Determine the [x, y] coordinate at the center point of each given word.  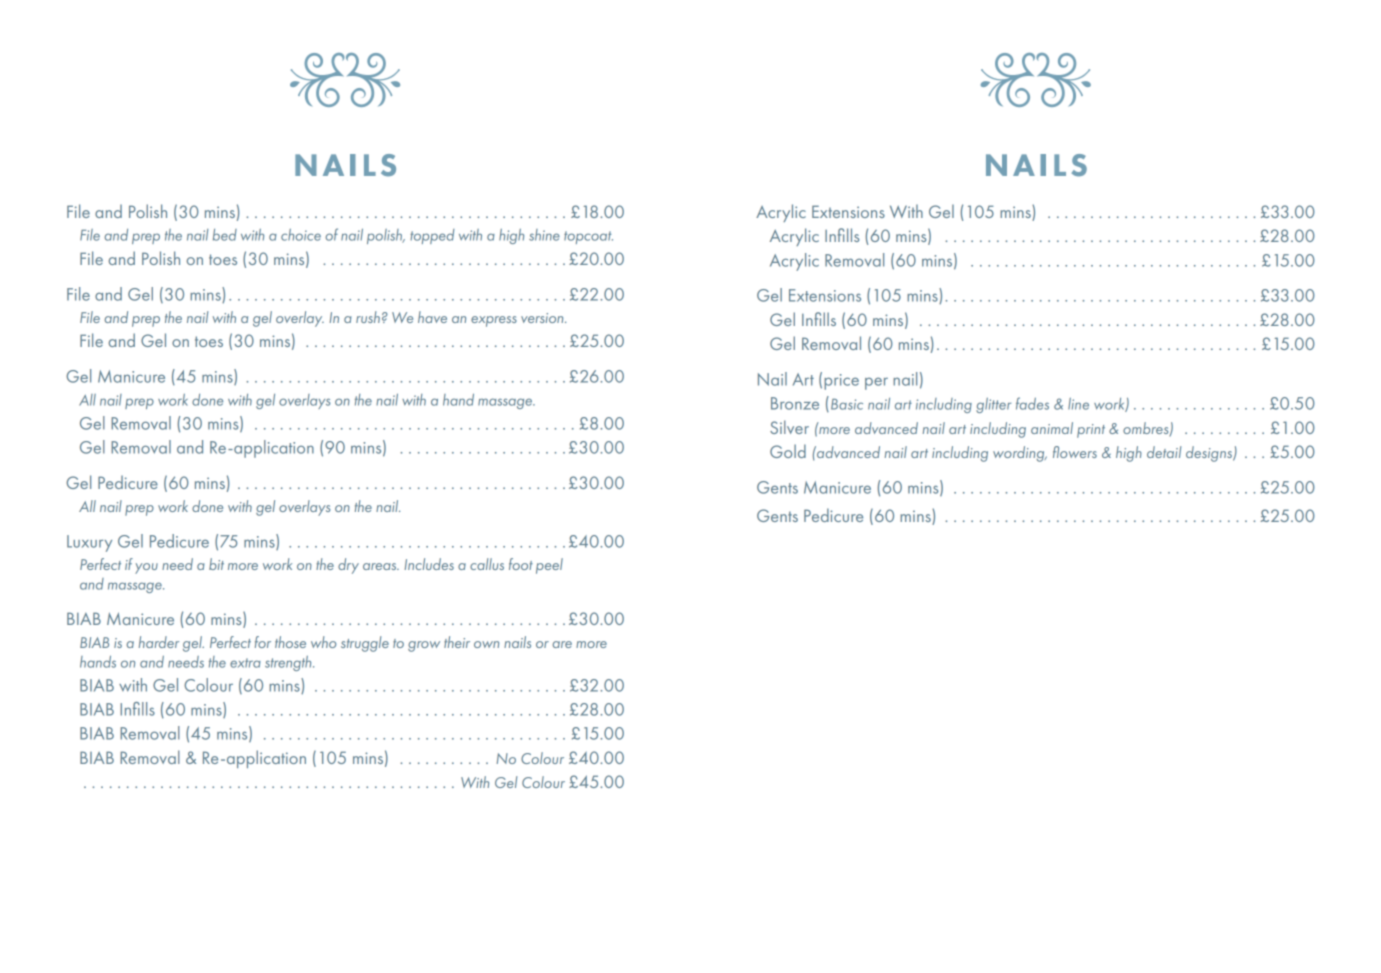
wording [1020, 454]
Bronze [795, 403]
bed [225, 235]
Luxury [89, 543]
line [1078, 404]
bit [216, 564]
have [432, 317]
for [263, 642]
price [841, 382]
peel [549, 566]
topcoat [588, 237]
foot [521, 564]
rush [368, 317]
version [543, 318]
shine [544, 235]
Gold [788, 451]
